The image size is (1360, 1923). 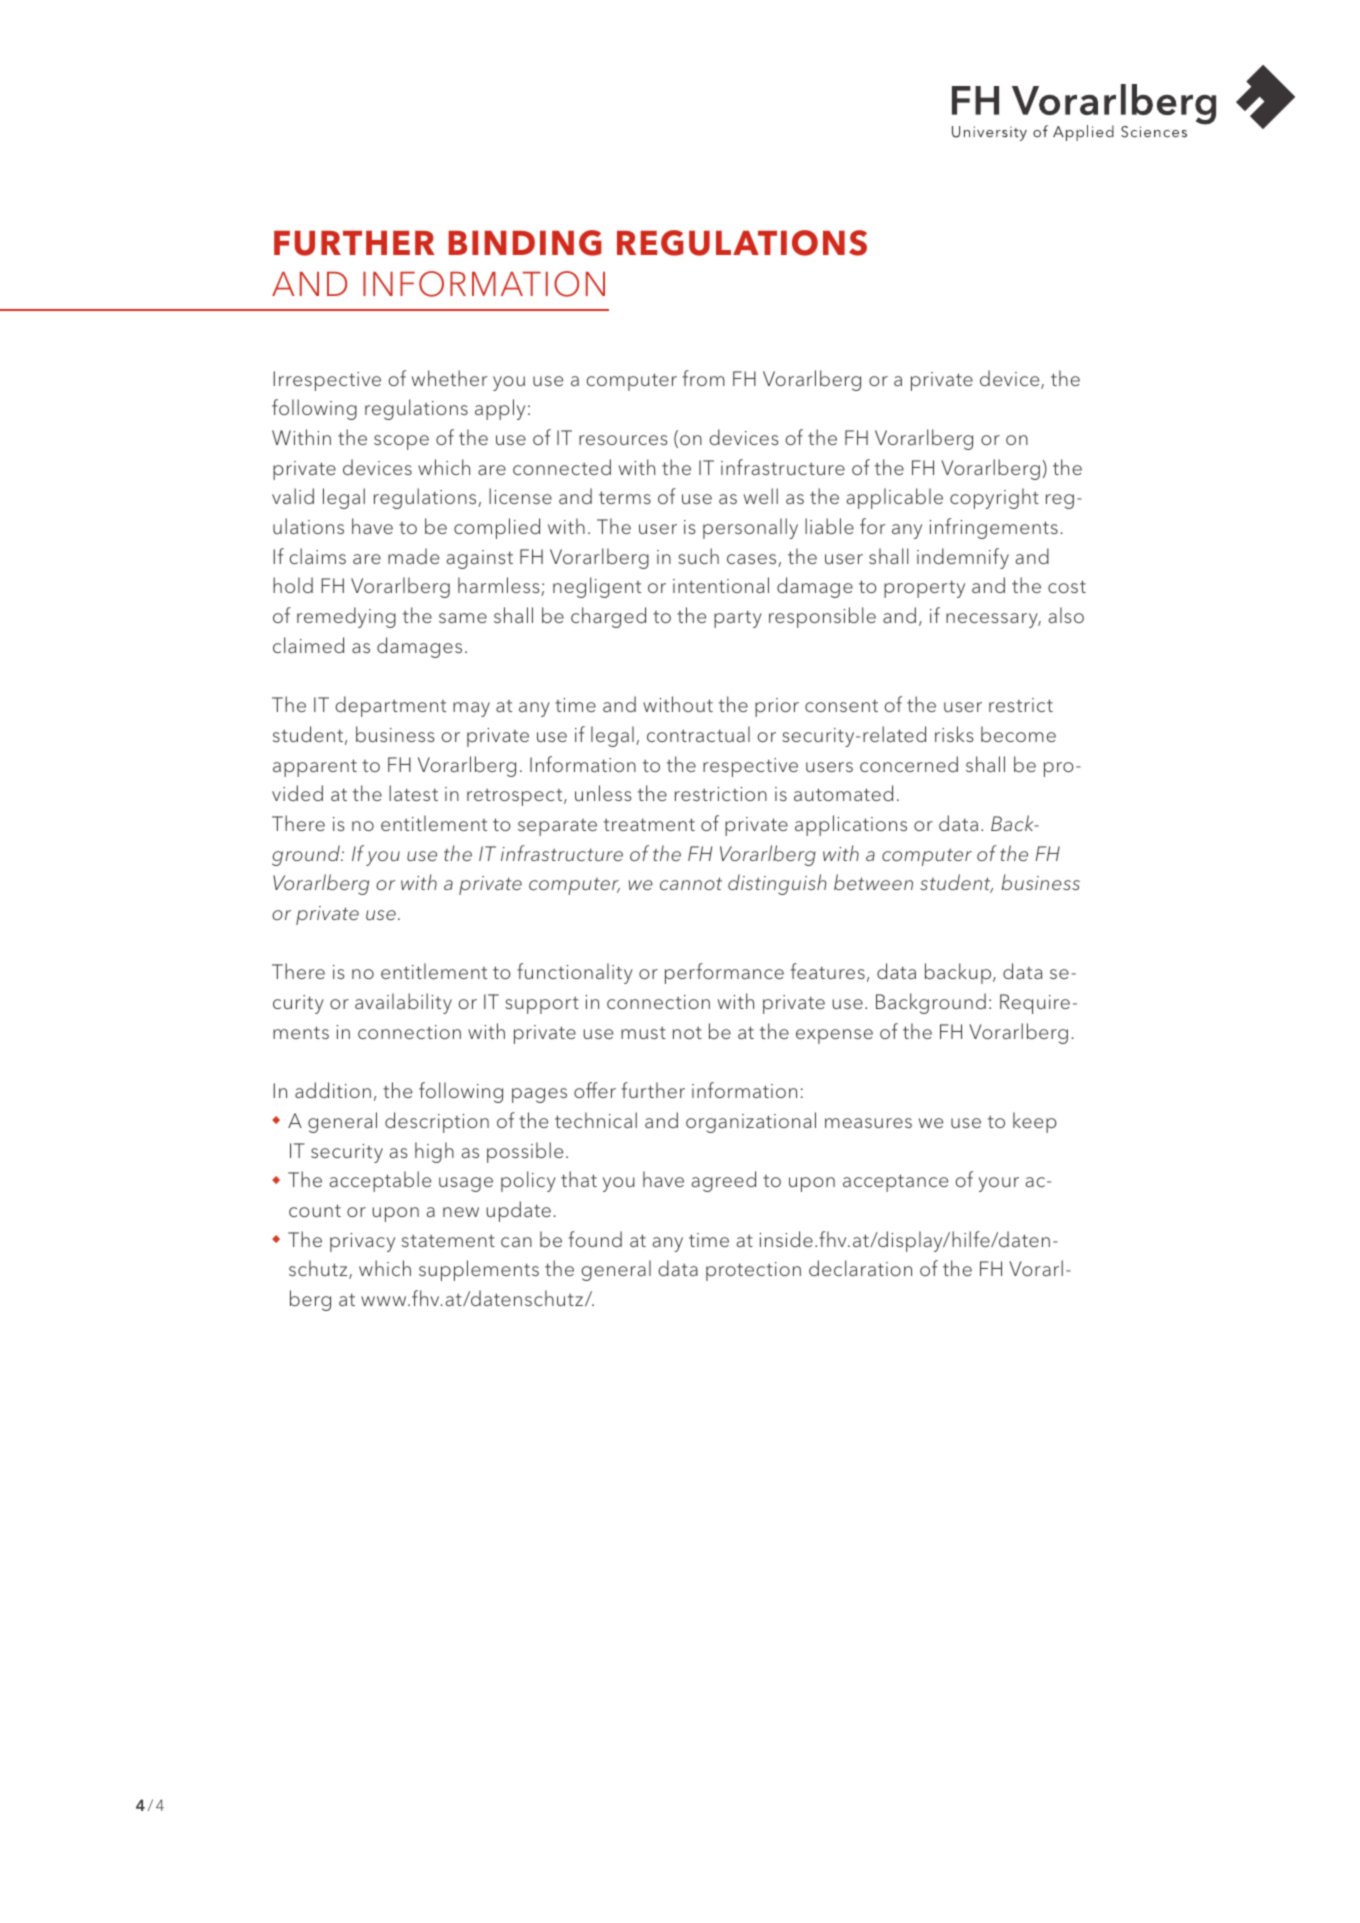 What do you see at coordinates (623, 440) in the screenshot?
I see `resources` at bounding box center [623, 440].
